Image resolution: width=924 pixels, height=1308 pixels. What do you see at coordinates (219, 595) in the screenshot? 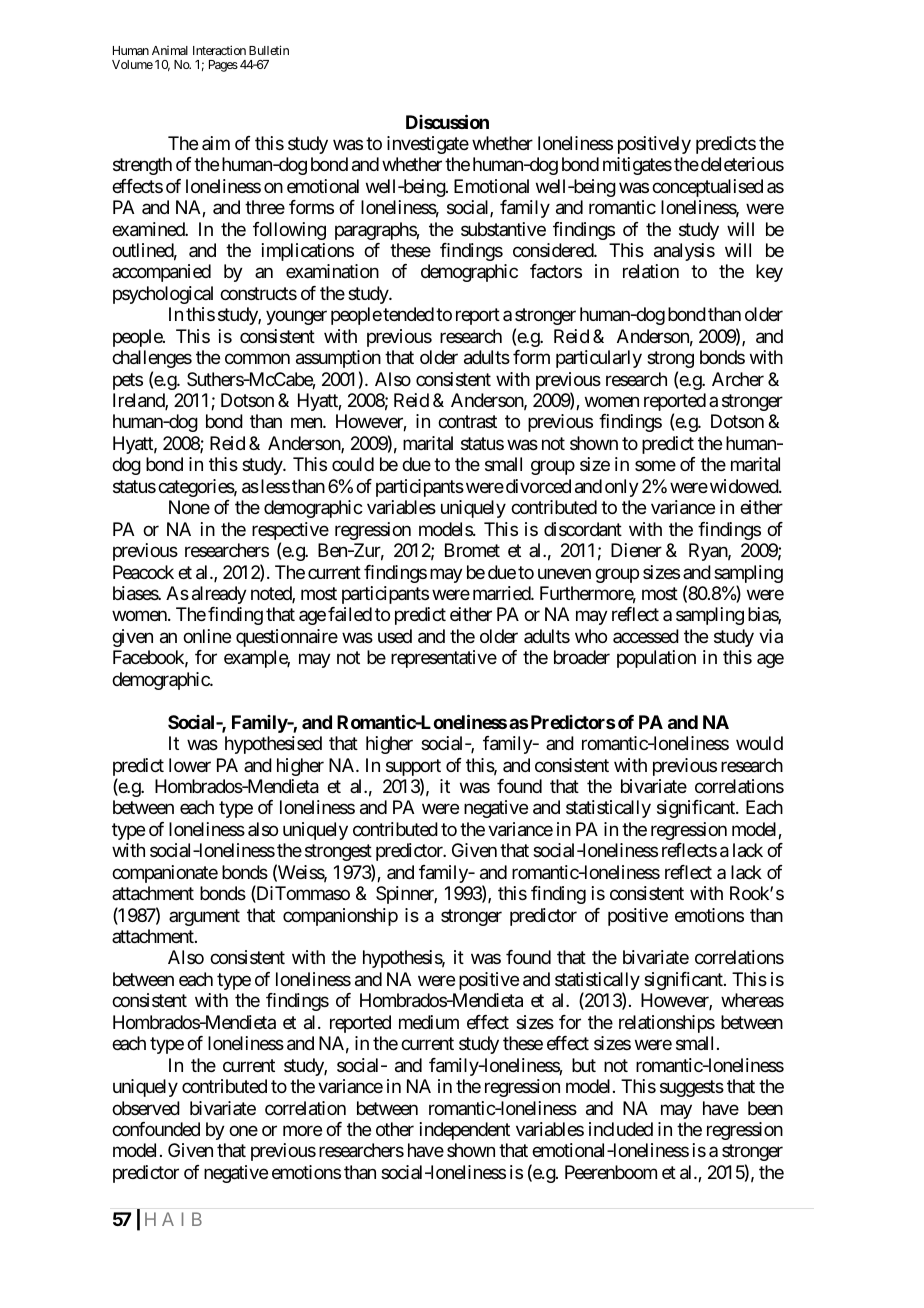
I see `already` at bounding box center [219, 595].
